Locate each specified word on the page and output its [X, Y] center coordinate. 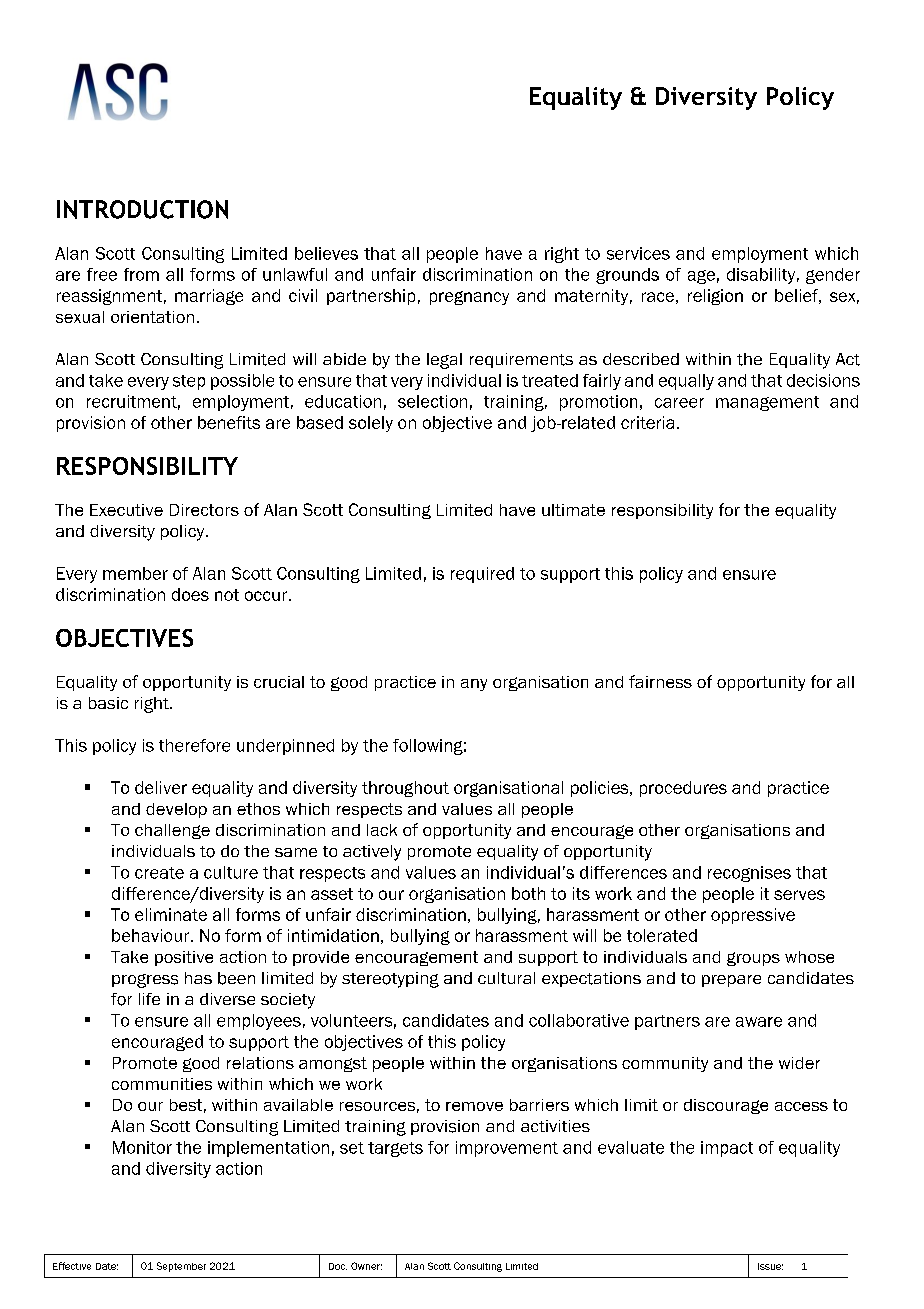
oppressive [753, 916]
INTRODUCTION [142, 209]
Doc [338, 1266]
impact [727, 1149]
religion [715, 297]
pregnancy [469, 298]
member [135, 573]
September [181, 1267]
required [482, 575]
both [528, 893]
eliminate [171, 914]
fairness [660, 681]
